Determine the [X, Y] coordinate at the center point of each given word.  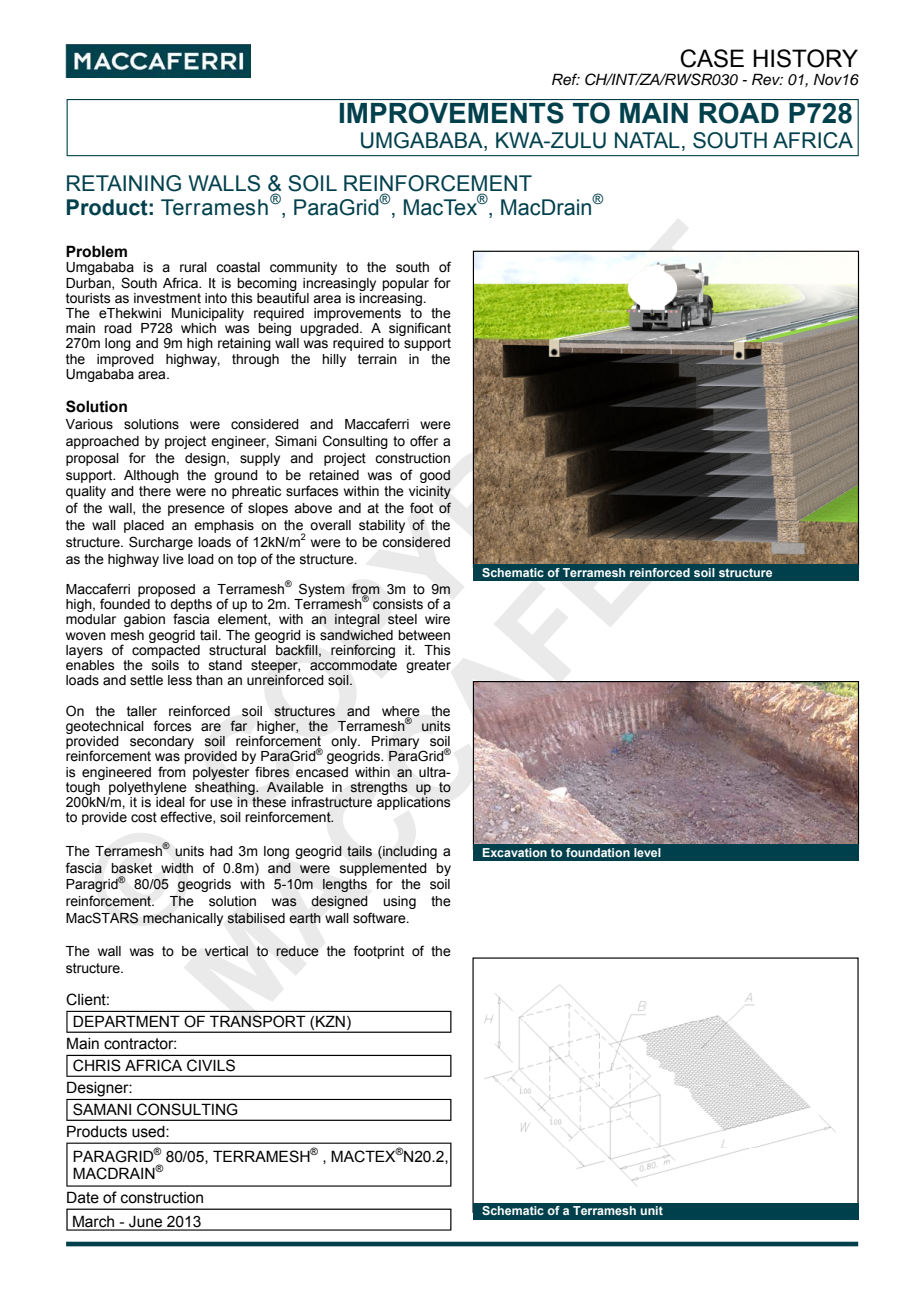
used [149, 1132]
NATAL [647, 140]
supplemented [383, 869]
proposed [166, 590]
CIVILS [211, 1065]
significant [420, 330]
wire [437, 619]
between [424, 635]
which [198, 327]
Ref [566, 79]
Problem [96, 251]
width [177, 868]
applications [414, 802]
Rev [767, 79]
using [399, 902]
